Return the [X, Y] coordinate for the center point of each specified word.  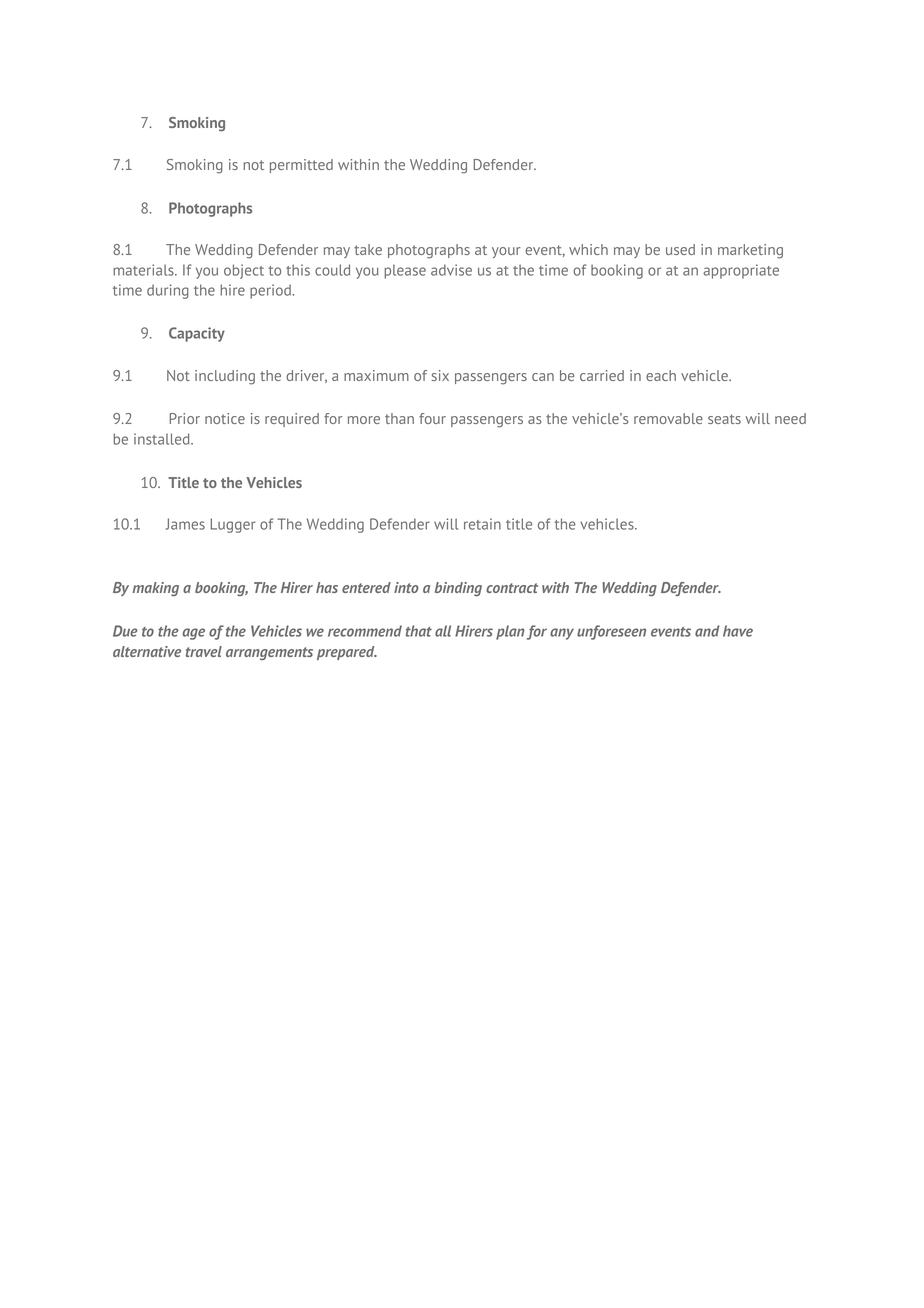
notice [225, 418]
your [506, 252]
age [194, 634]
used [680, 249]
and [707, 631]
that [419, 631]
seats [724, 419]
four [432, 418]
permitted [301, 166]
